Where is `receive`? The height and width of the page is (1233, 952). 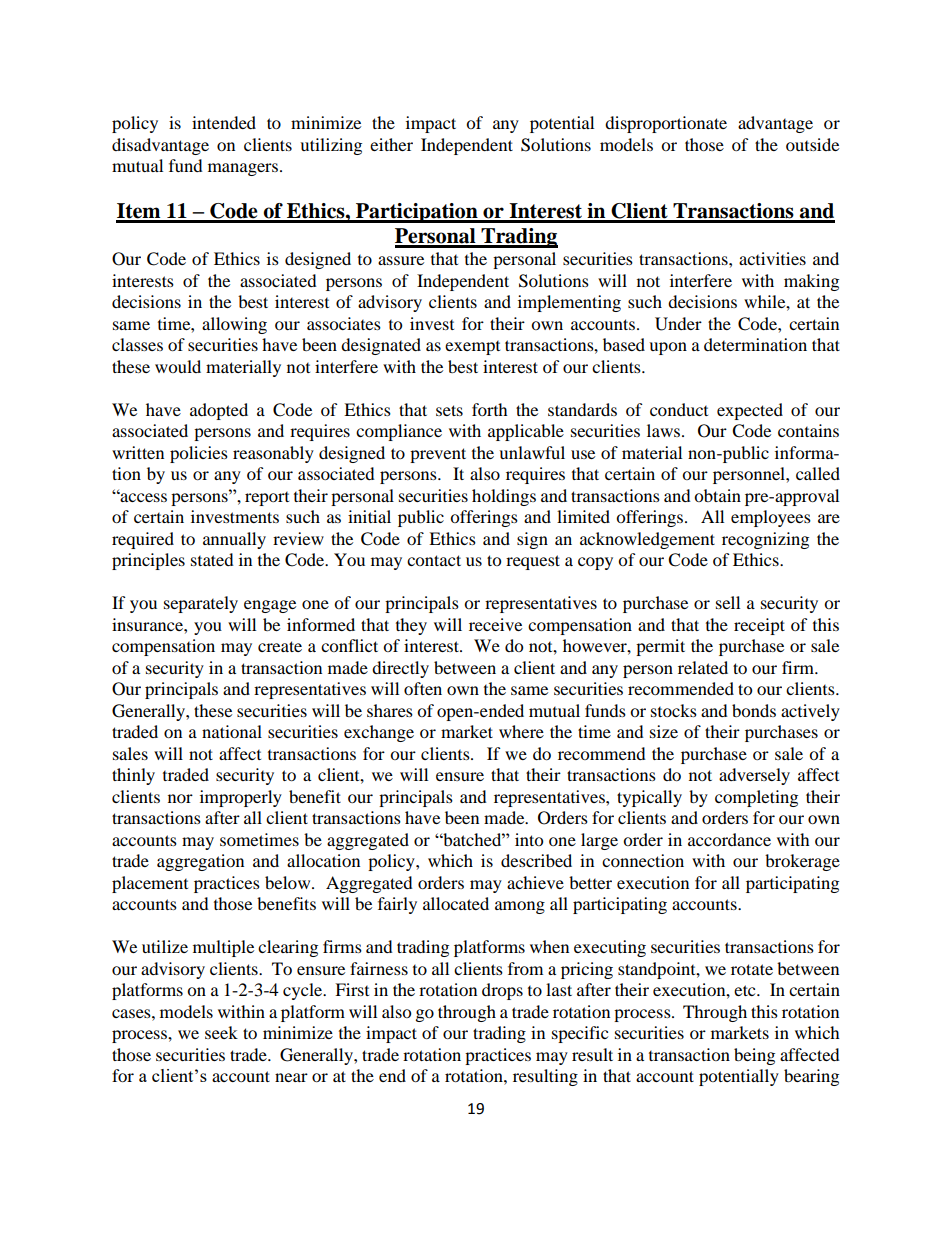
receive is located at coordinates (495, 624).
